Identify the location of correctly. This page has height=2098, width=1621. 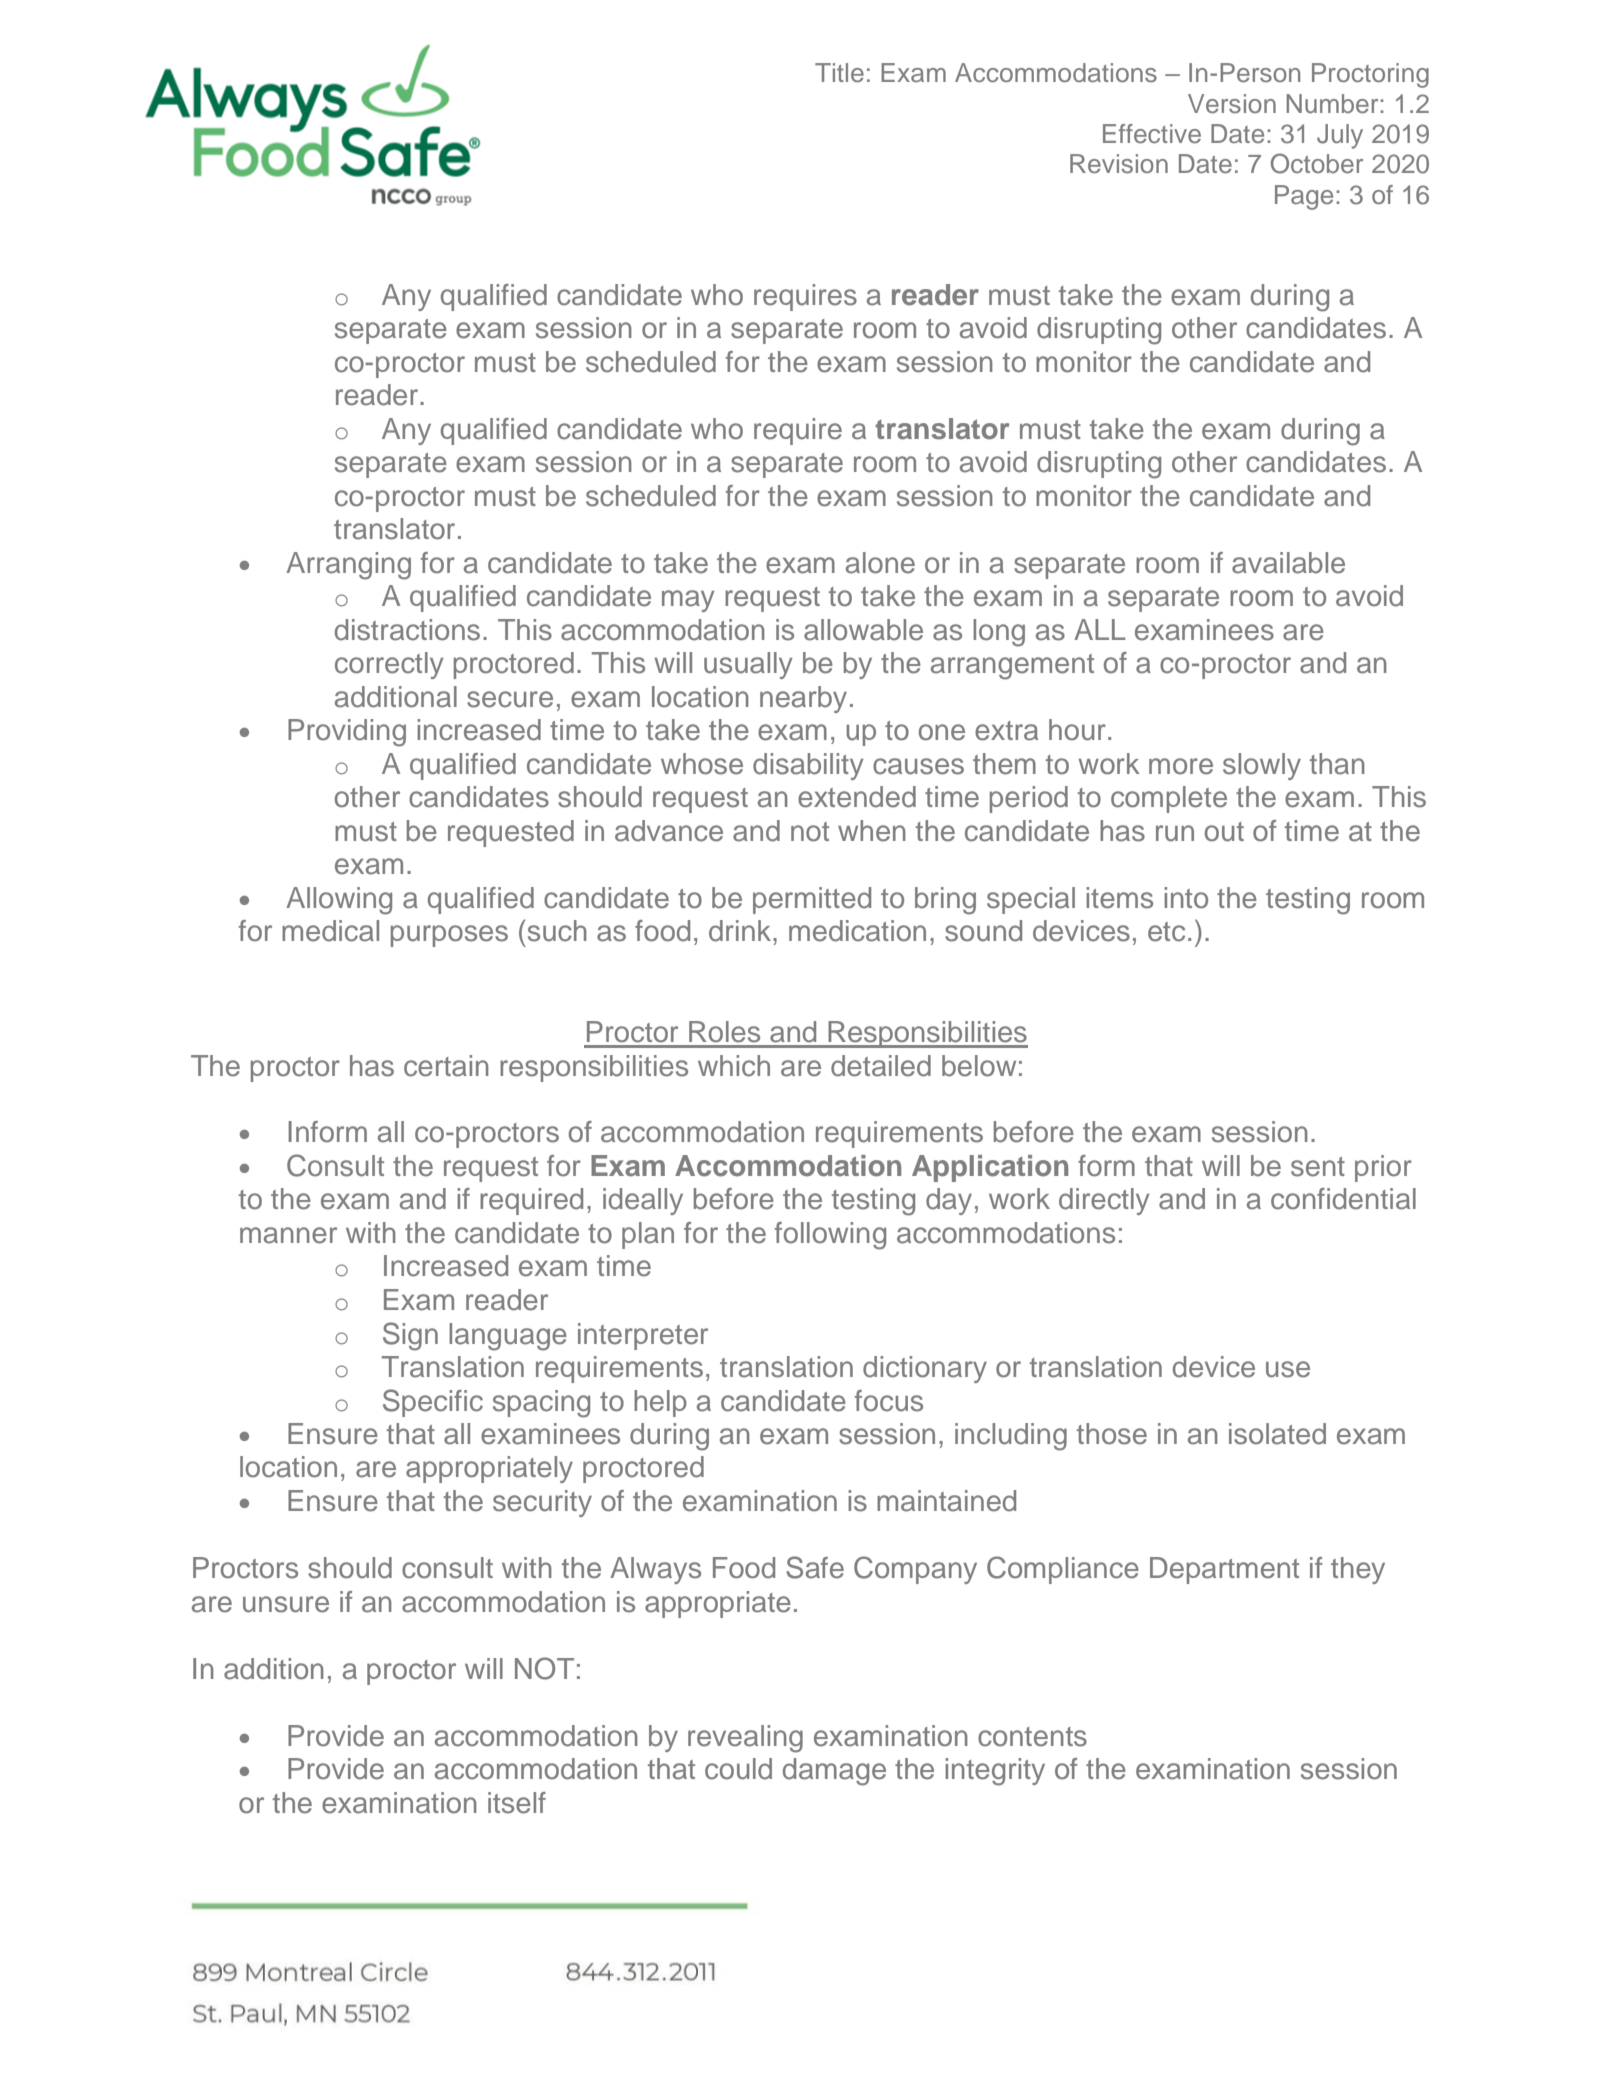
(389, 665).
